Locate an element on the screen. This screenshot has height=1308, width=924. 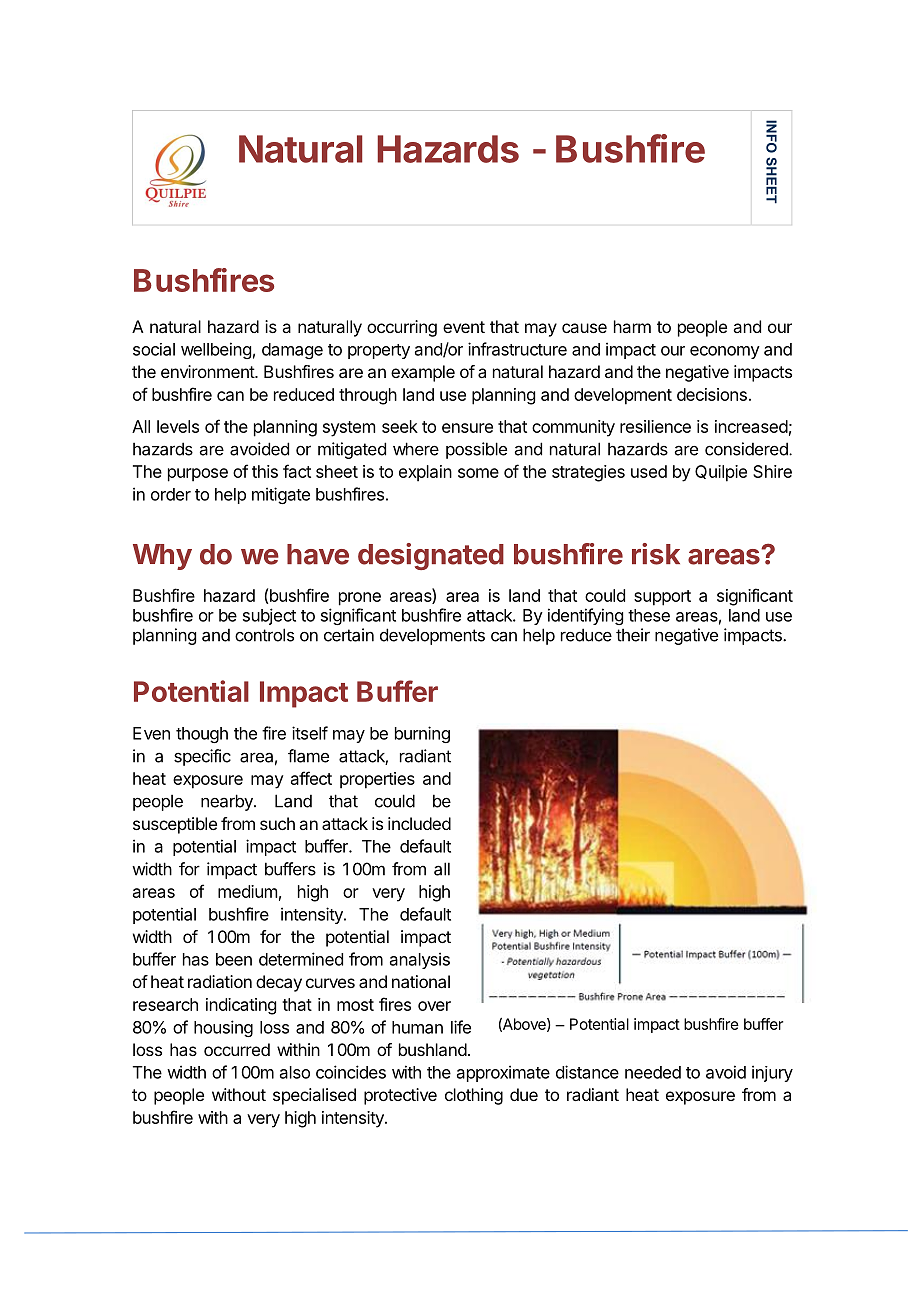
clothing is located at coordinates (474, 1096).
